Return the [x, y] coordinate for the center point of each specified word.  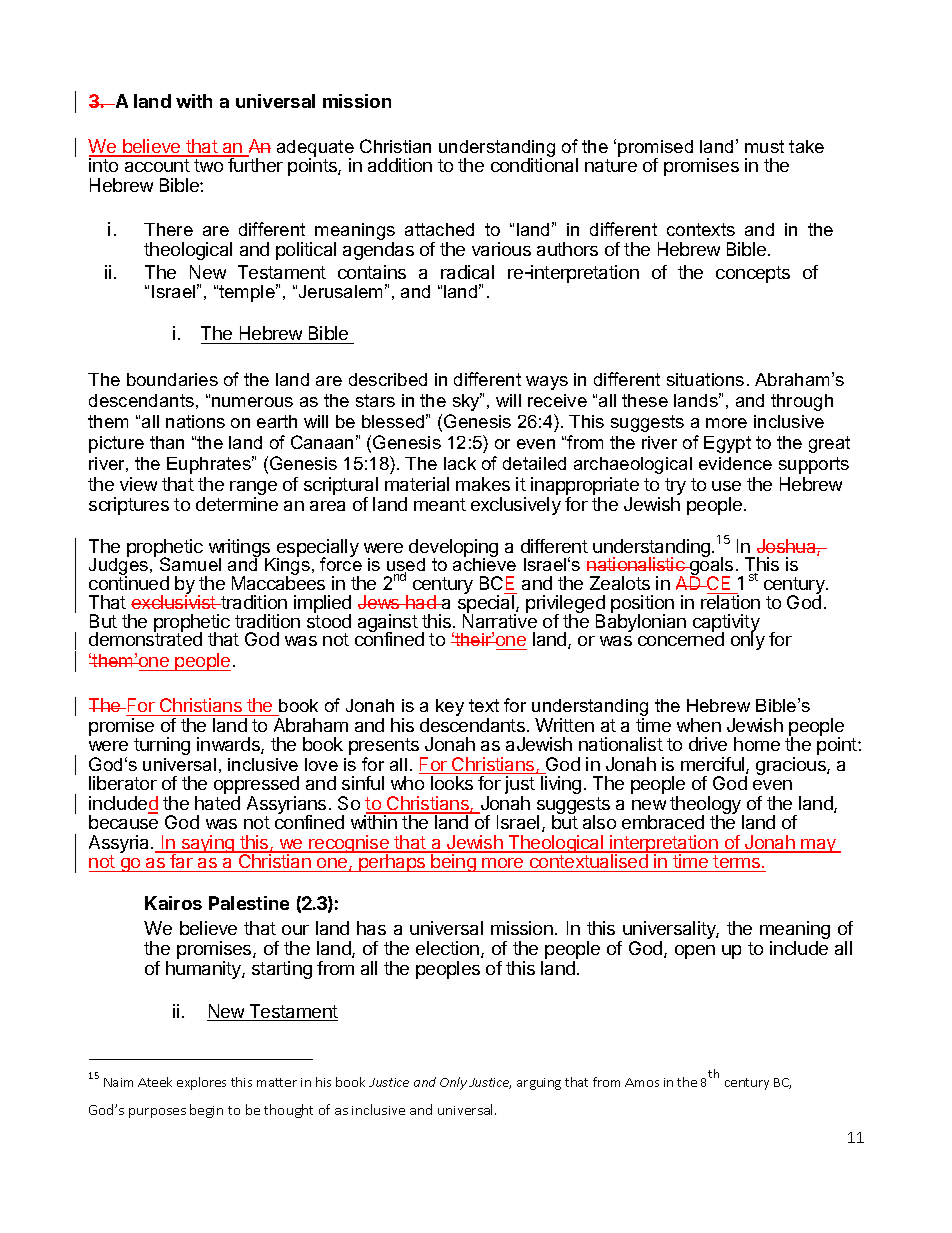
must [764, 146]
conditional [534, 165]
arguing [539, 1084]
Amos [642, 1082]
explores [201, 1083]
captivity [726, 624]
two [208, 165]
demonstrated [145, 638]
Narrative [500, 620]
